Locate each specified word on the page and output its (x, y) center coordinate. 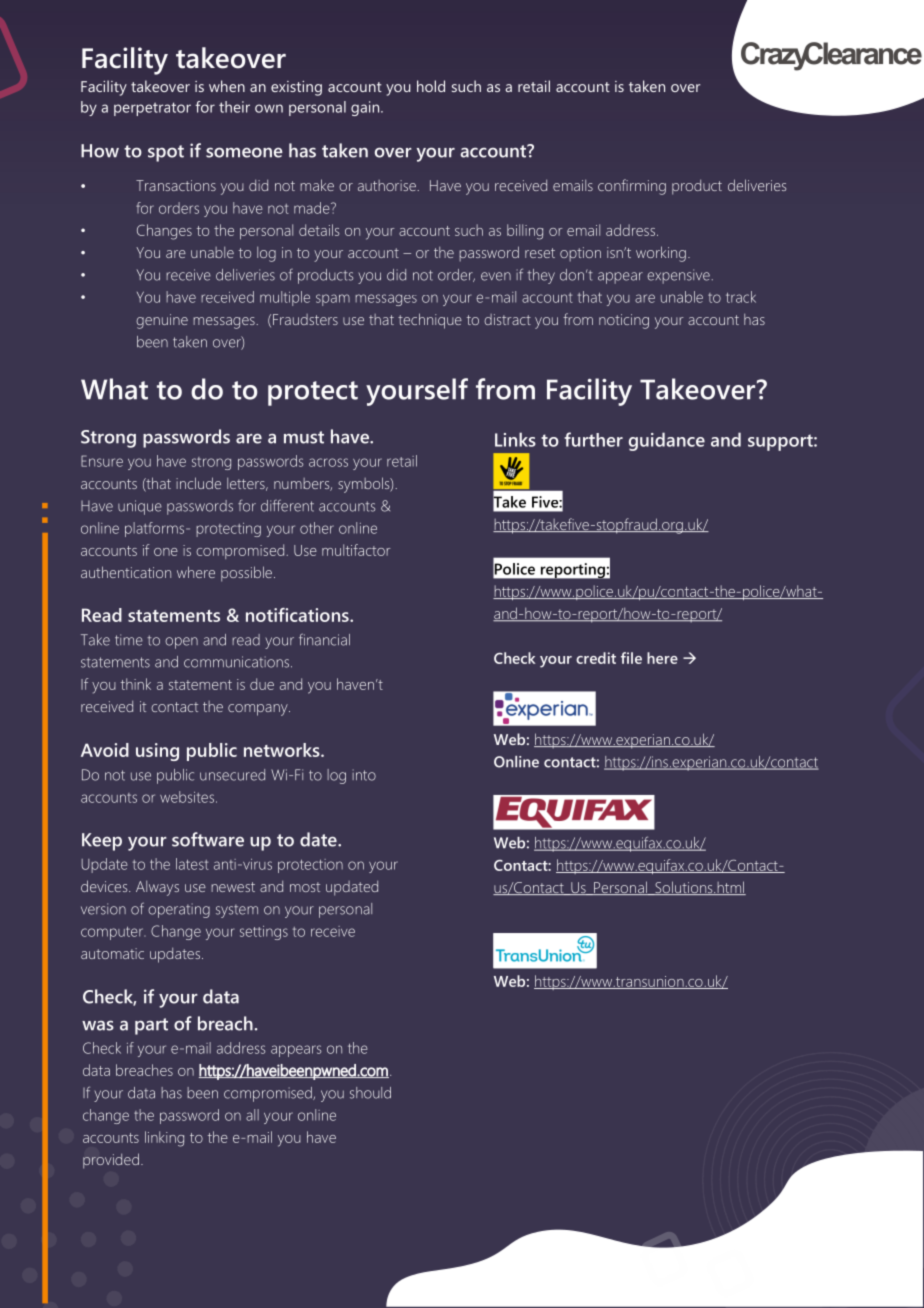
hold (431, 86)
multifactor (356, 550)
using (157, 752)
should (370, 1093)
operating (179, 910)
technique (430, 321)
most (305, 887)
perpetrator (152, 109)
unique (140, 507)
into (364, 775)
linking (164, 1139)
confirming (632, 187)
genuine (162, 321)
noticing (624, 321)
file (631, 658)
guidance (667, 441)
